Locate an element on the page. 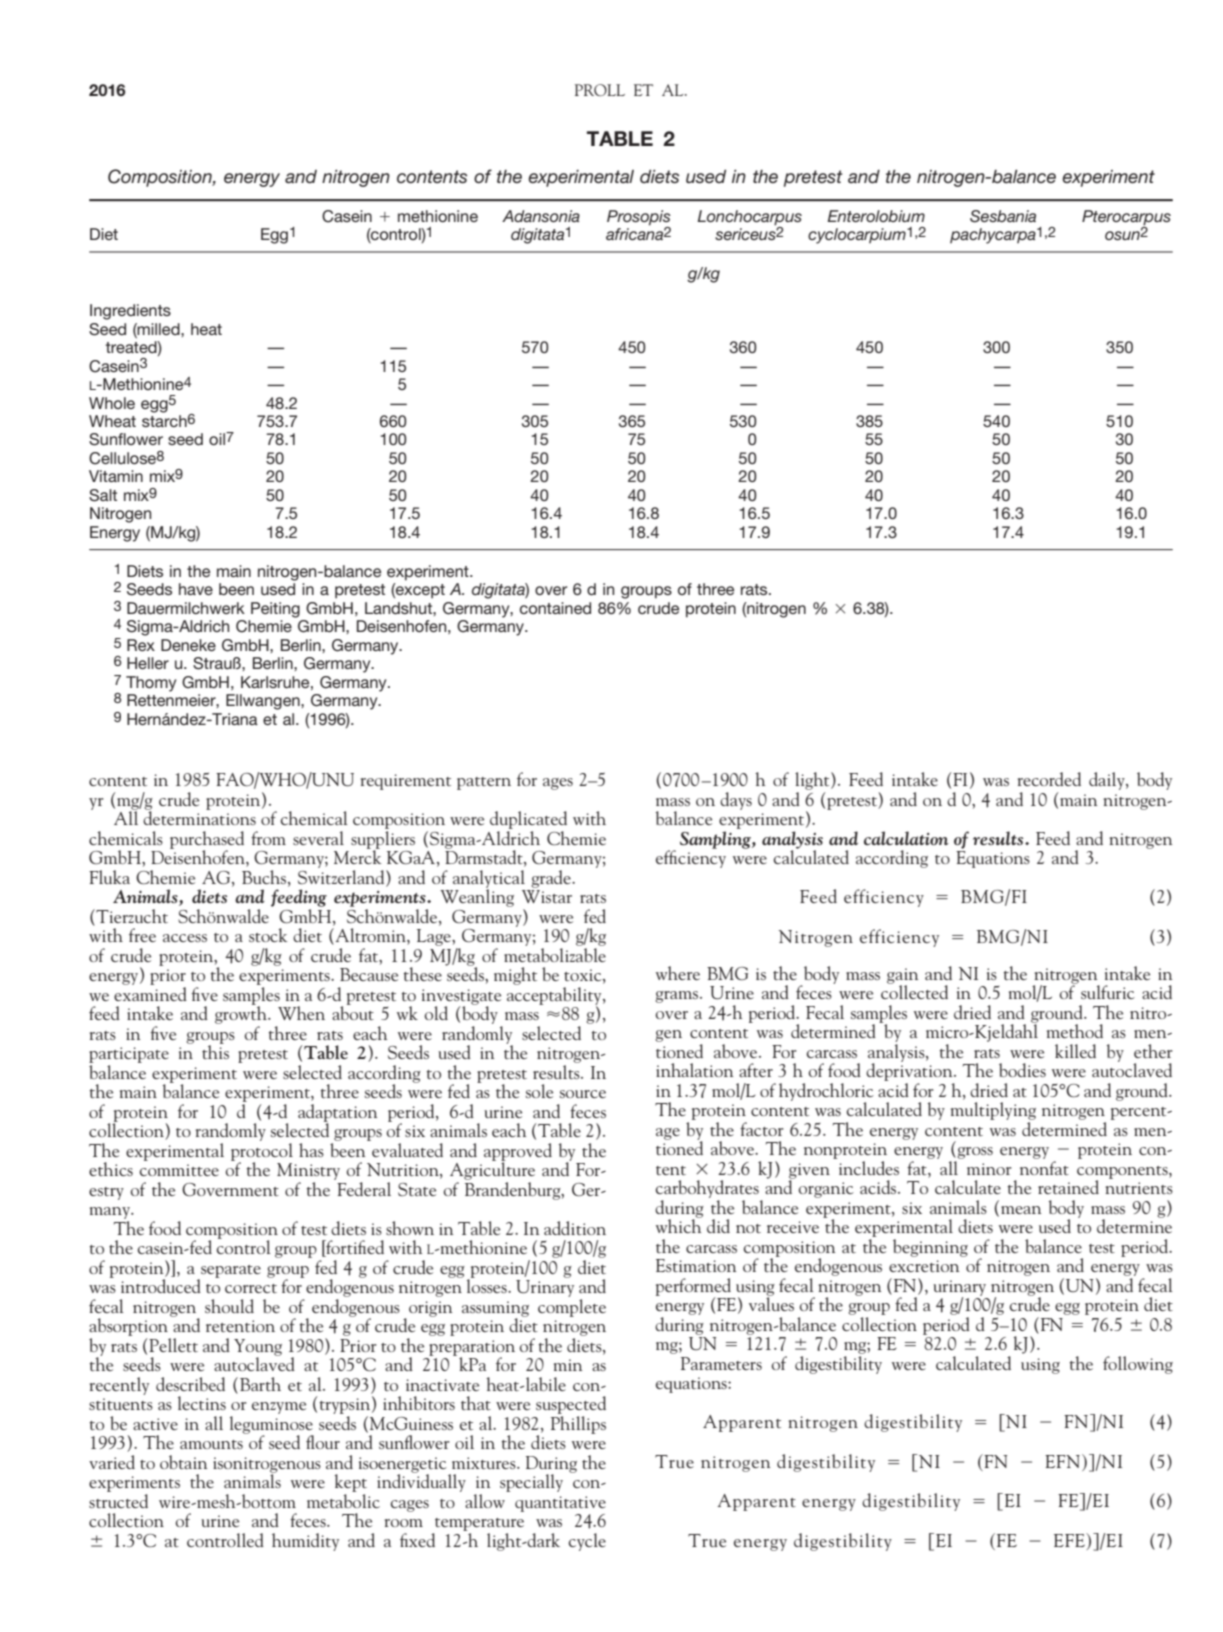  which is located at coordinates (679, 1225).
